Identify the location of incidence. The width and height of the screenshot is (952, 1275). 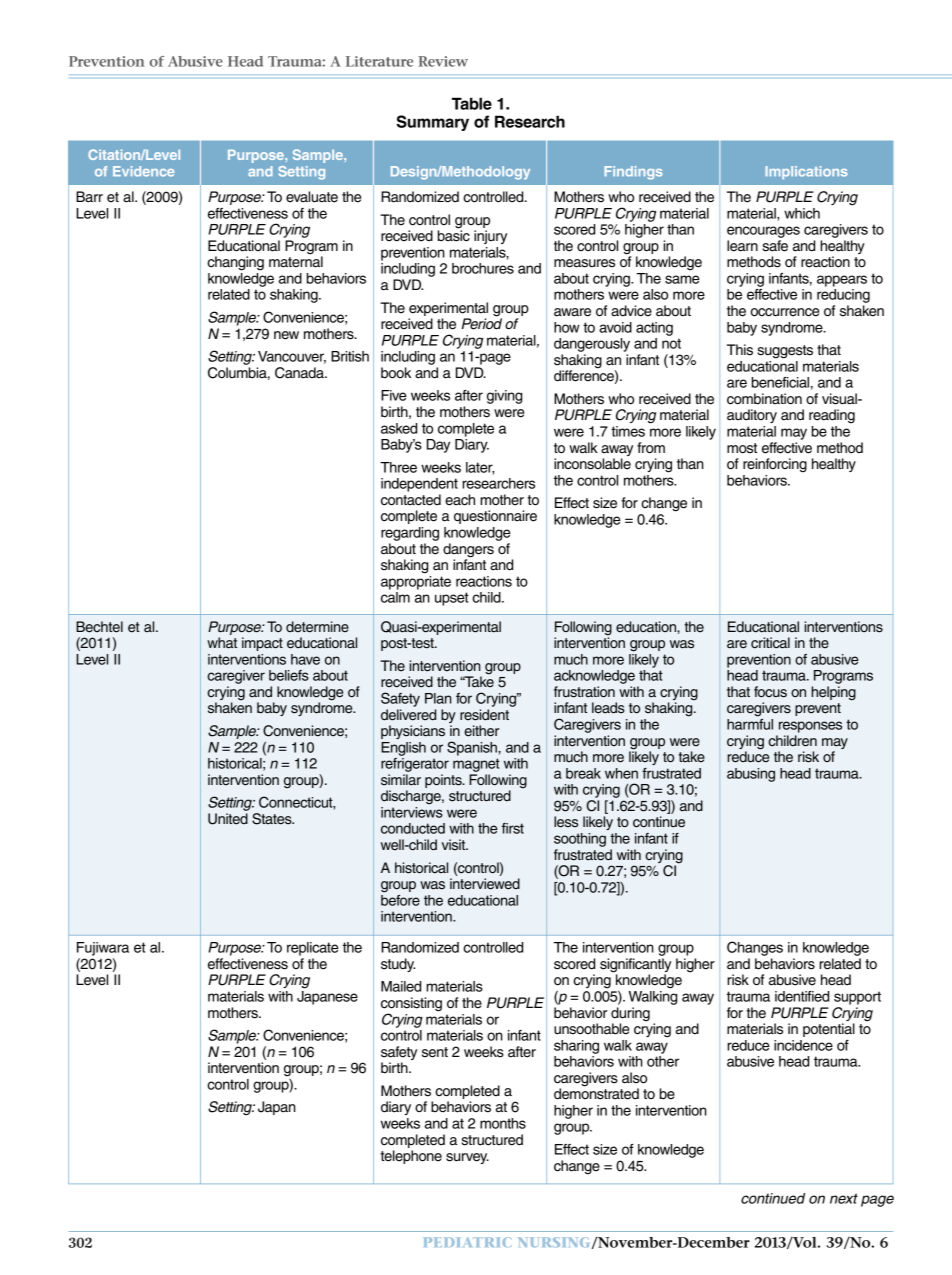
(803, 1045).
